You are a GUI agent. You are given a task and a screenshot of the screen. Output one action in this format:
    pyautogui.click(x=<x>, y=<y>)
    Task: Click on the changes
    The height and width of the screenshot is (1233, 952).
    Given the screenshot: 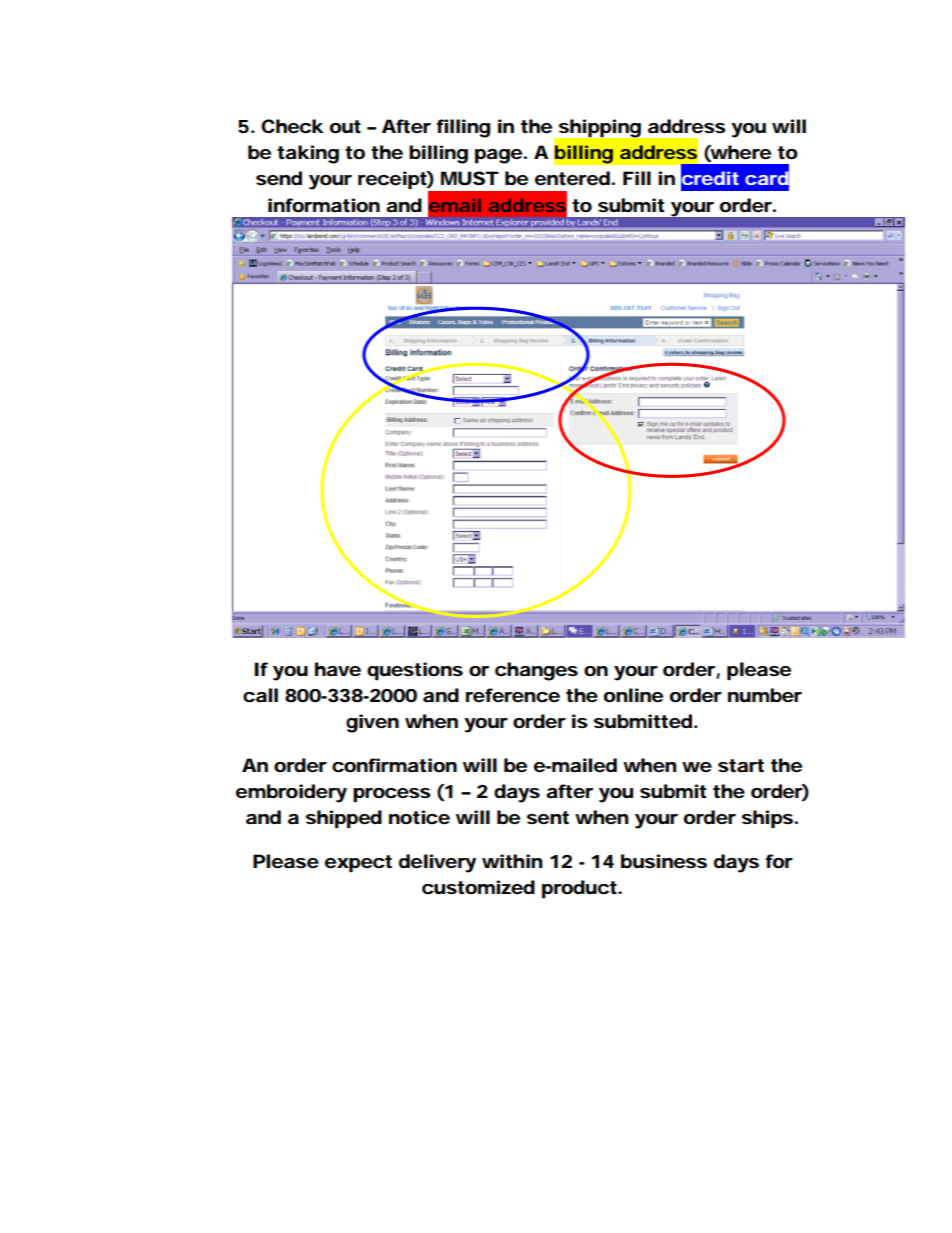 What is the action you would take?
    pyautogui.click(x=536, y=671)
